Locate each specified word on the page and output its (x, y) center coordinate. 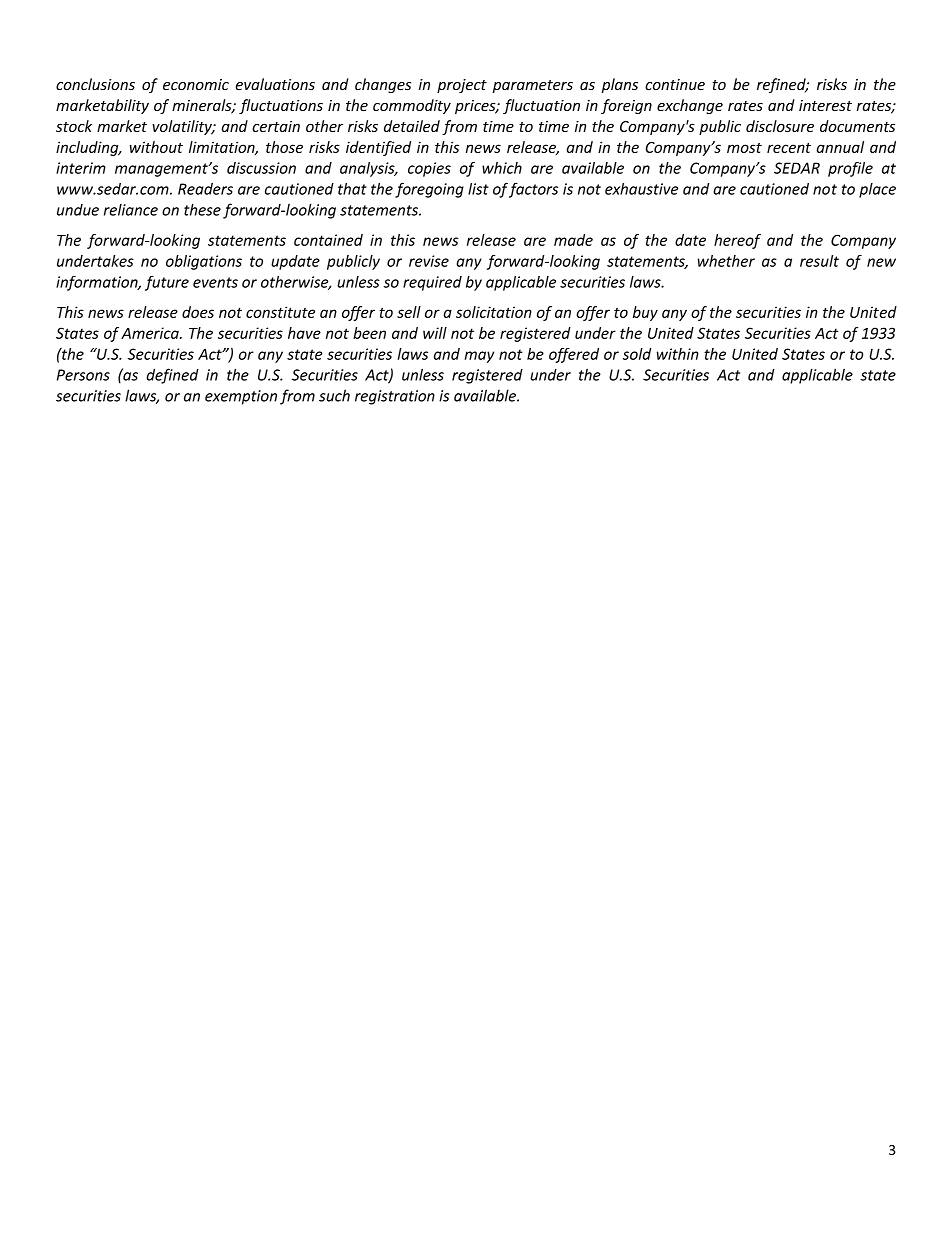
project (462, 86)
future (167, 283)
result (819, 261)
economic (196, 85)
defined (172, 376)
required (432, 283)
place (877, 190)
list (478, 189)
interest (825, 105)
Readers (205, 189)
